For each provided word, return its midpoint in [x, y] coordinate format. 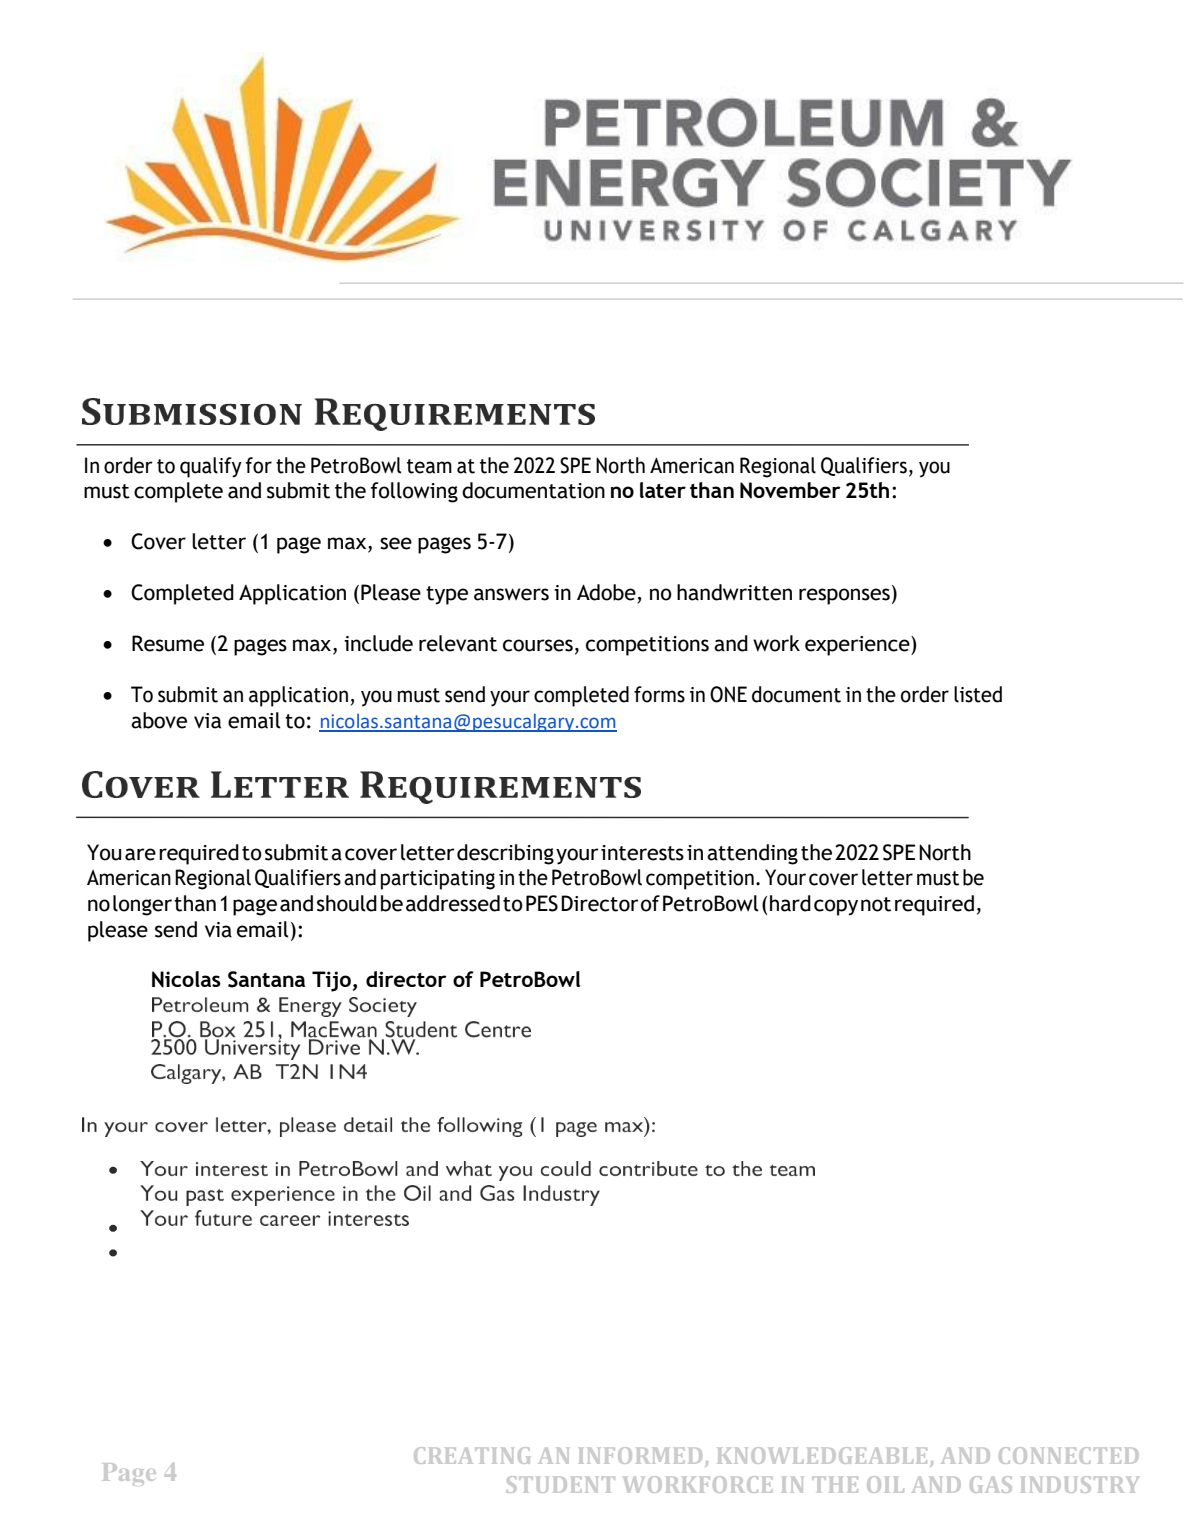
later [663, 490]
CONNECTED [1068, 1455]
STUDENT [561, 1484]
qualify [211, 467]
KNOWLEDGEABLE [822, 1455]
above [159, 720]
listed [978, 694]
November [790, 490]
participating [438, 880]
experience [858, 646]
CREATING [472, 1455]
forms [659, 694]
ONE [728, 694]
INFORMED [640, 1455]
